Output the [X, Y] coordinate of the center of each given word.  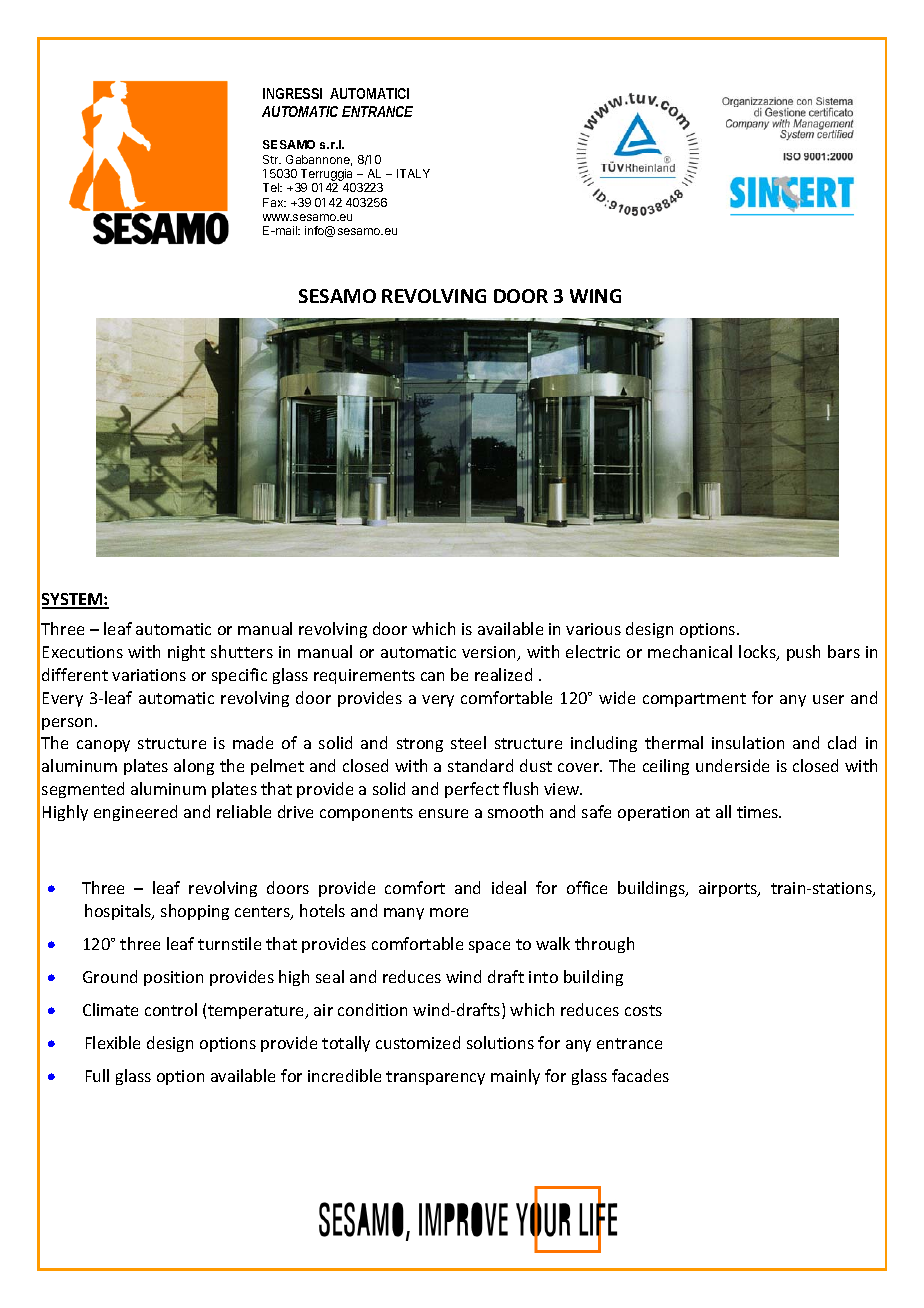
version [490, 653]
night [186, 653]
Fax [274, 202]
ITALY [413, 173]
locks [758, 653]
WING [595, 296]
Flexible [113, 1042]
